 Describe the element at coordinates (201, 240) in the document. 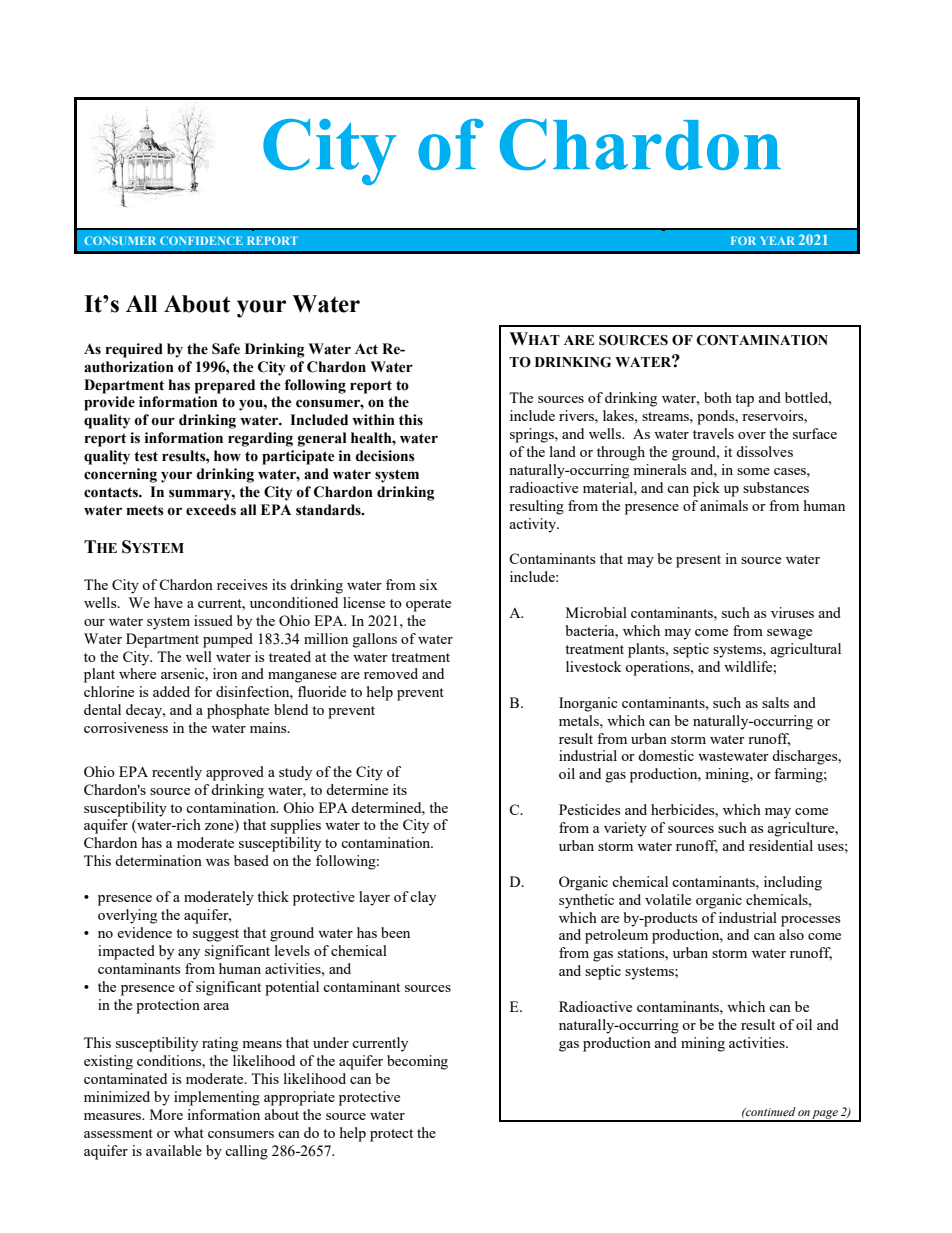

I see `CONFIDENCE` at that location.
